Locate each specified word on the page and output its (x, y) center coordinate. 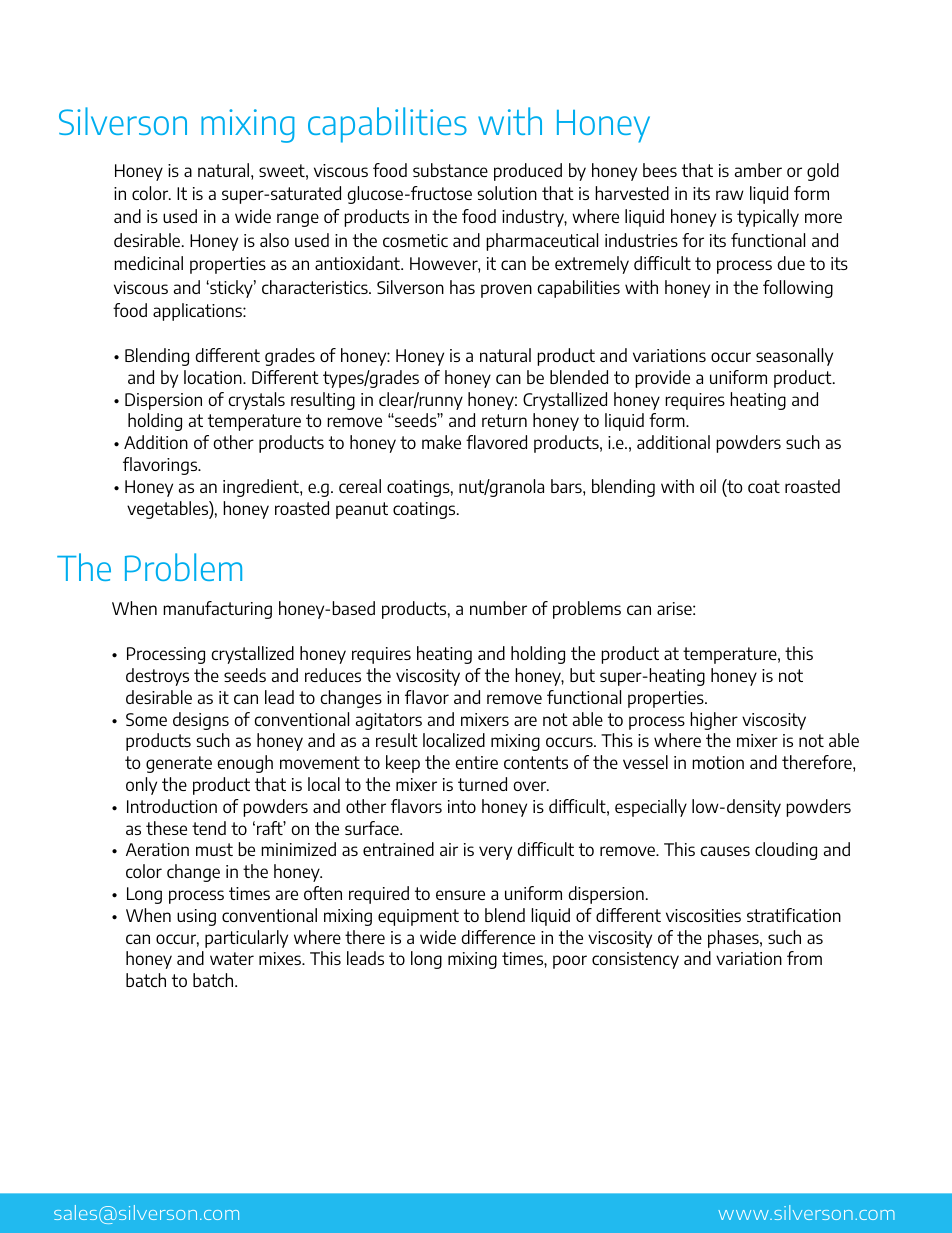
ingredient (262, 488)
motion (718, 762)
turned (482, 784)
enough (245, 764)
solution (507, 193)
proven (506, 291)
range (298, 220)
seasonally (794, 357)
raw (730, 195)
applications (198, 312)
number (498, 608)
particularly (246, 939)
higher (714, 721)
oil (708, 486)
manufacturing (217, 610)
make (441, 442)
